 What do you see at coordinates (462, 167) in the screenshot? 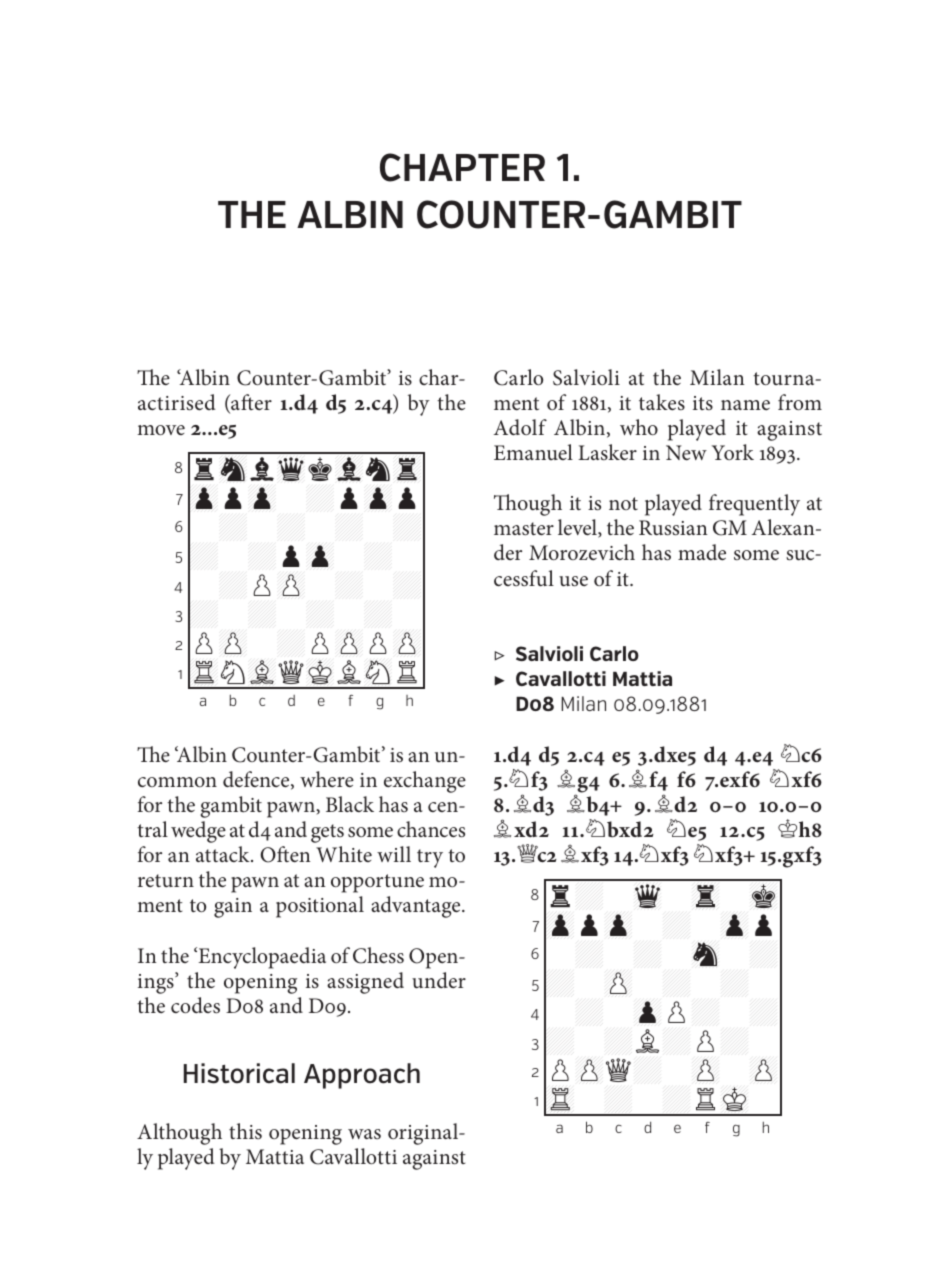
I see `CHAPTER` at bounding box center [462, 167].
